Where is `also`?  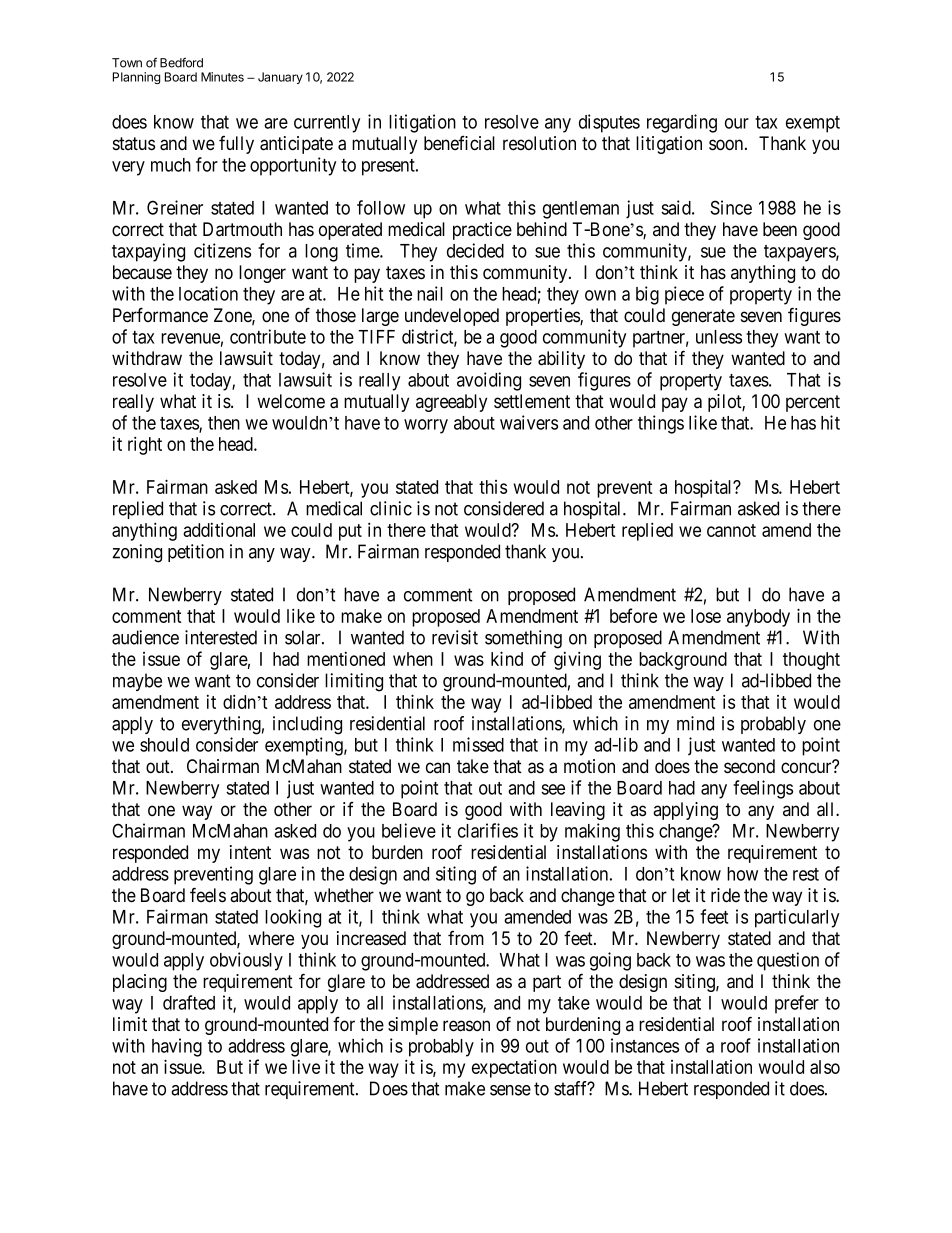
also is located at coordinates (825, 1067).
